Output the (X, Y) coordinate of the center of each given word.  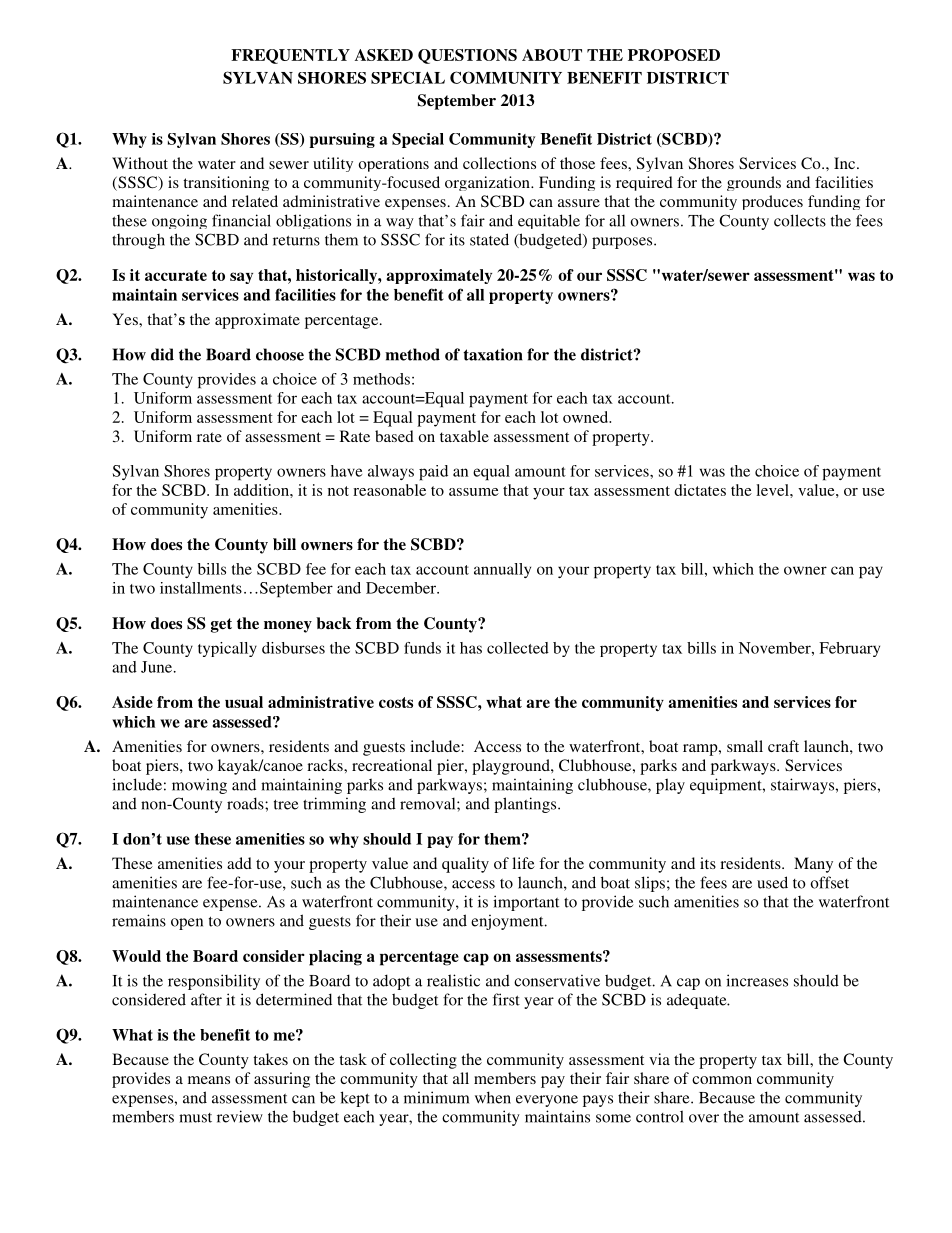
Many (813, 865)
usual (244, 702)
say (241, 278)
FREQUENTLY (290, 56)
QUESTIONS (467, 56)
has (471, 648)
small (745, 746)
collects (800, 220)
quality (465, 865)
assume (474, 492)
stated (489, 239)
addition (262, 490)
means (209, 1080)
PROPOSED (674, 55)
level (773, 490)
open (187, 924)
